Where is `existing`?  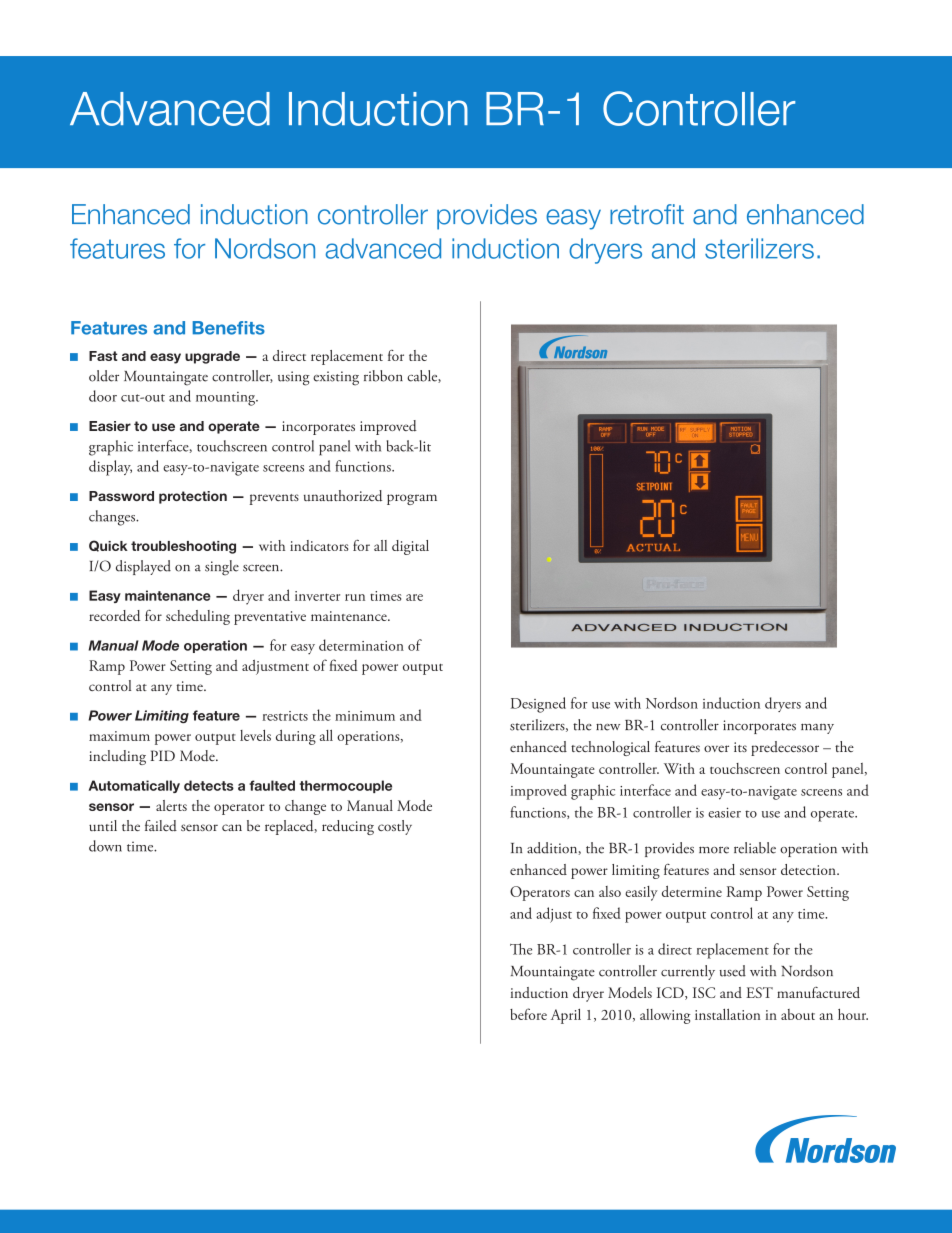 existing is located at coordinates (336, 378).
